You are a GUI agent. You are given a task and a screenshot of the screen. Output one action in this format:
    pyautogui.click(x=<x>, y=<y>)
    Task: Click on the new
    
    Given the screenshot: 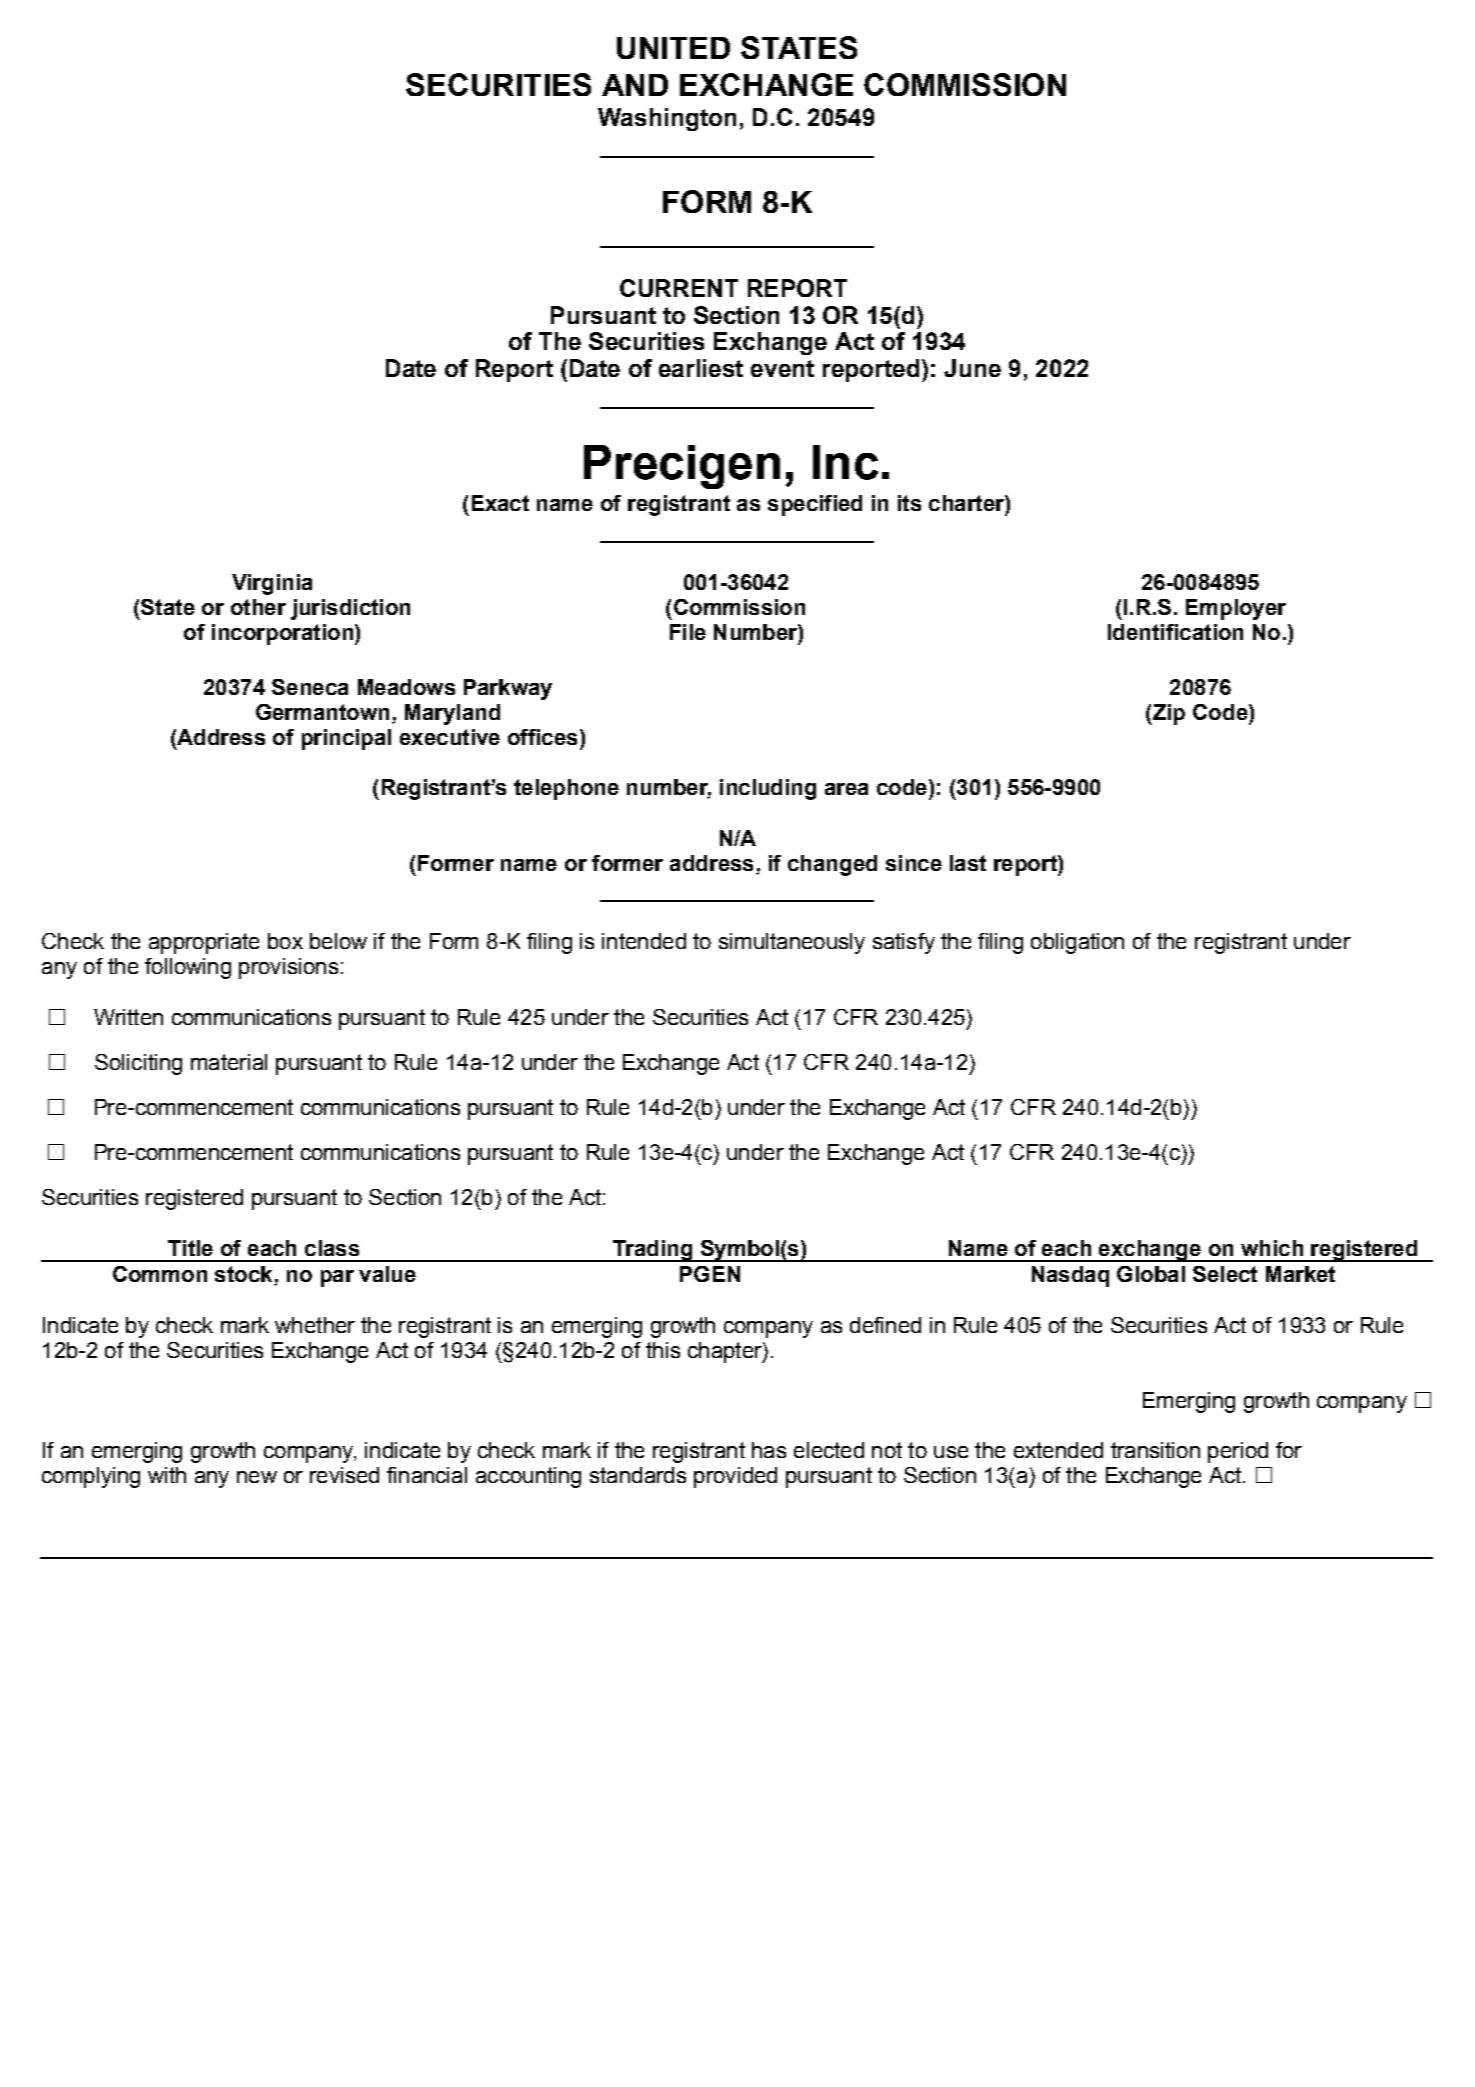 What is the action you would take?
    pyautogui.click(x=257, y=1477)
